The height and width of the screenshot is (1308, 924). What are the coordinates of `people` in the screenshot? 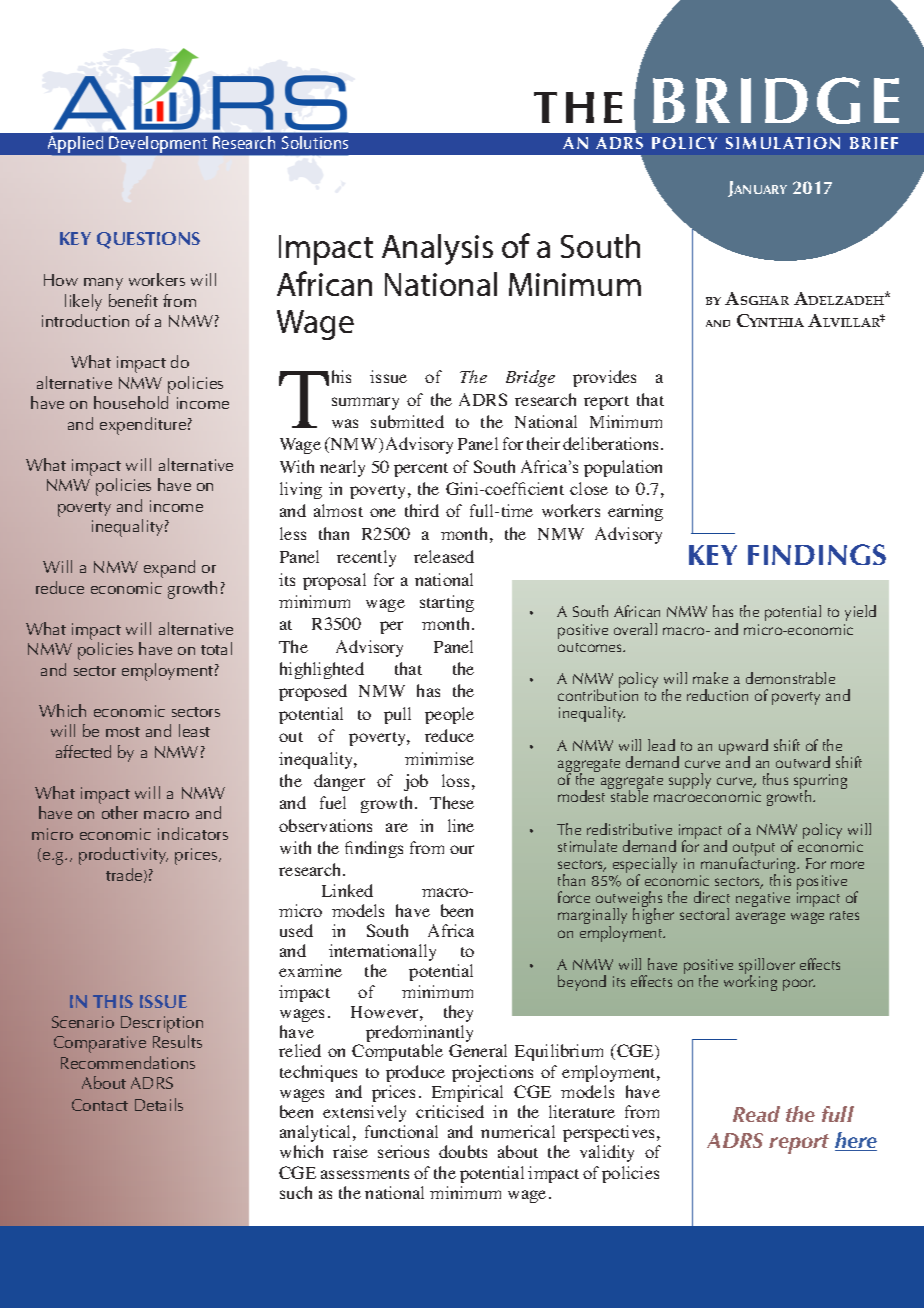 It's located at (449, 715).
